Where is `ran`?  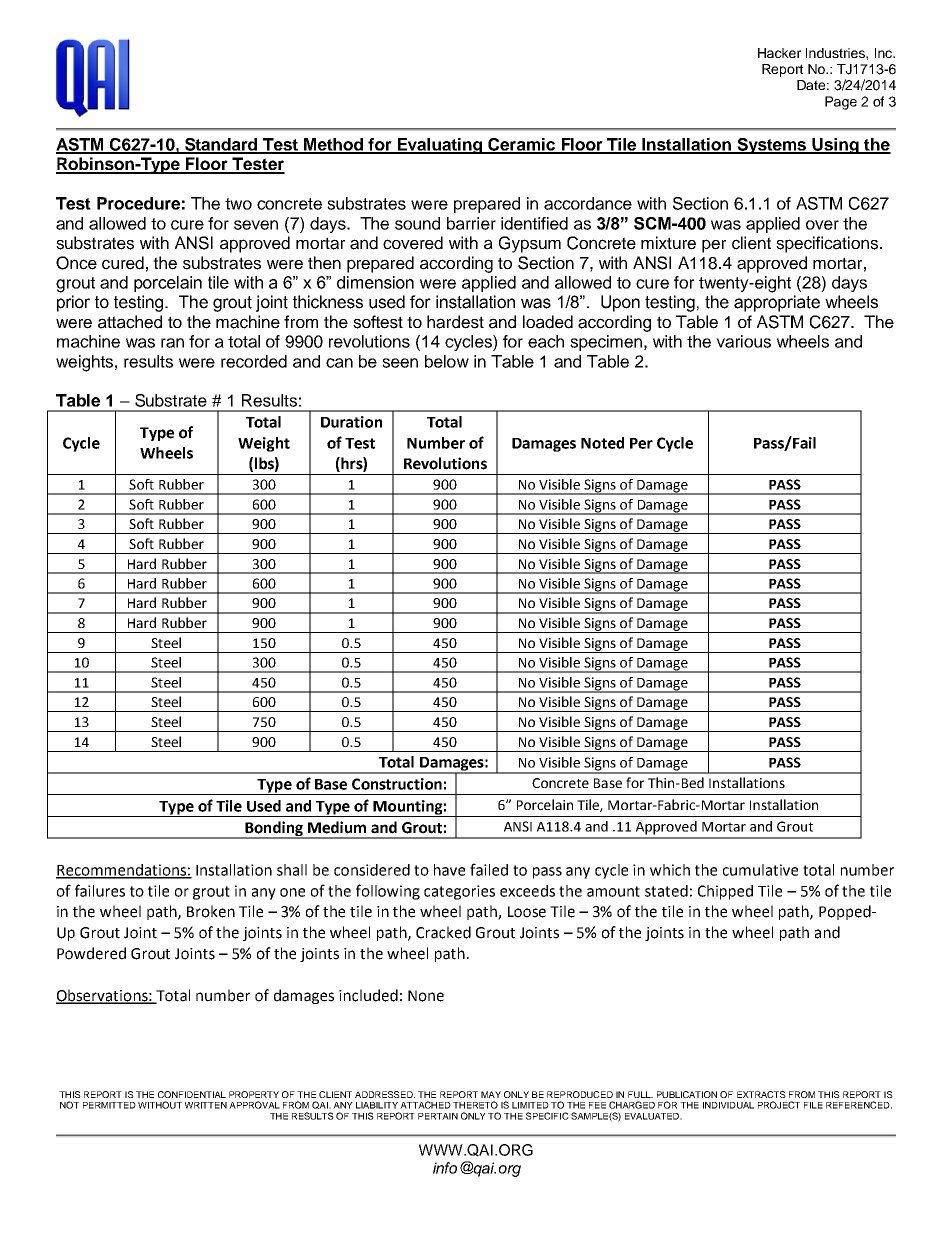 ran is located at coordinates (172, 343).
